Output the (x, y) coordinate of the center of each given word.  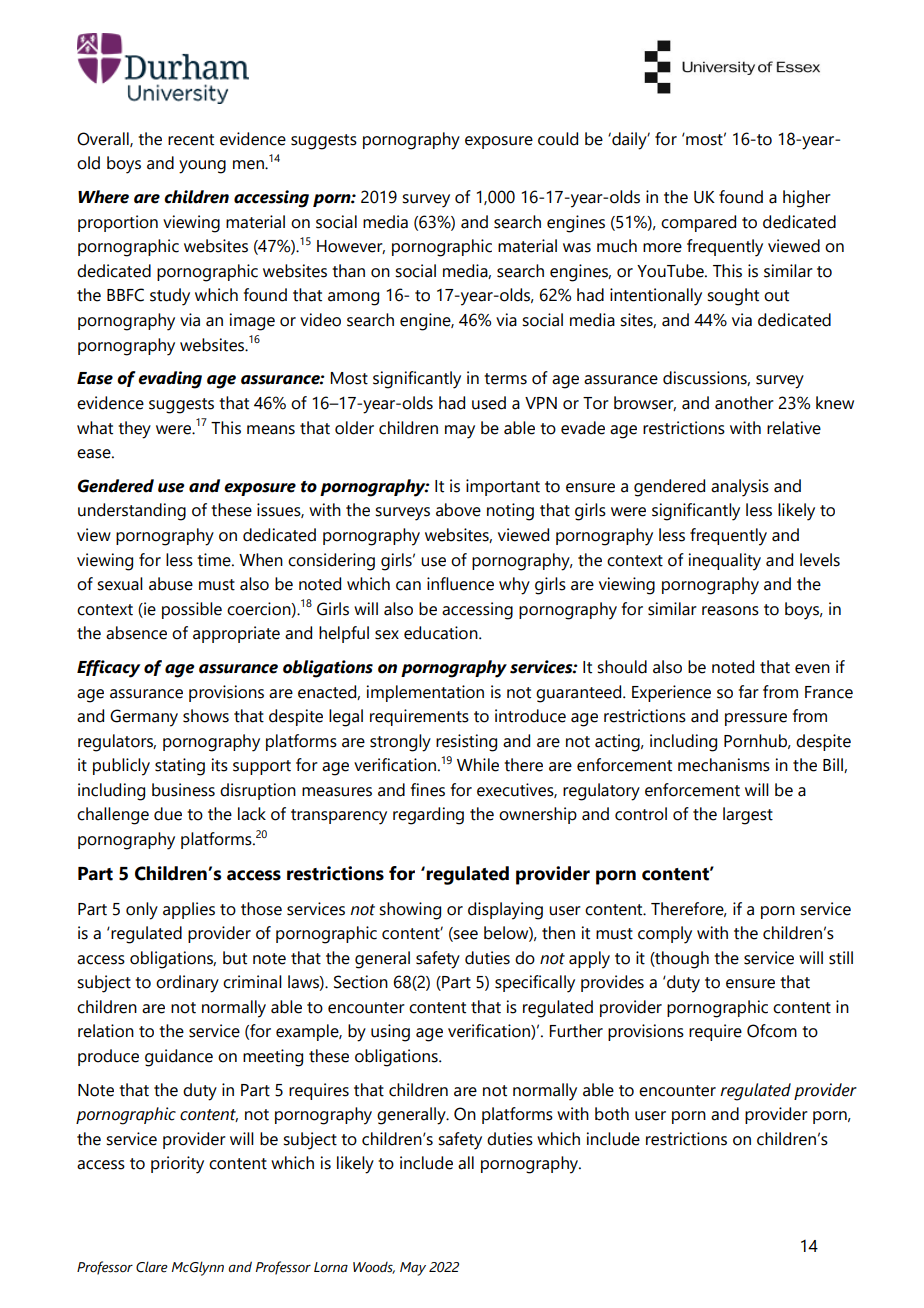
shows (206, 716)
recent (191, 140)
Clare (152, 1267)
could (558, 139)
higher (807, 199)
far (749, 692)
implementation (425, 693)
